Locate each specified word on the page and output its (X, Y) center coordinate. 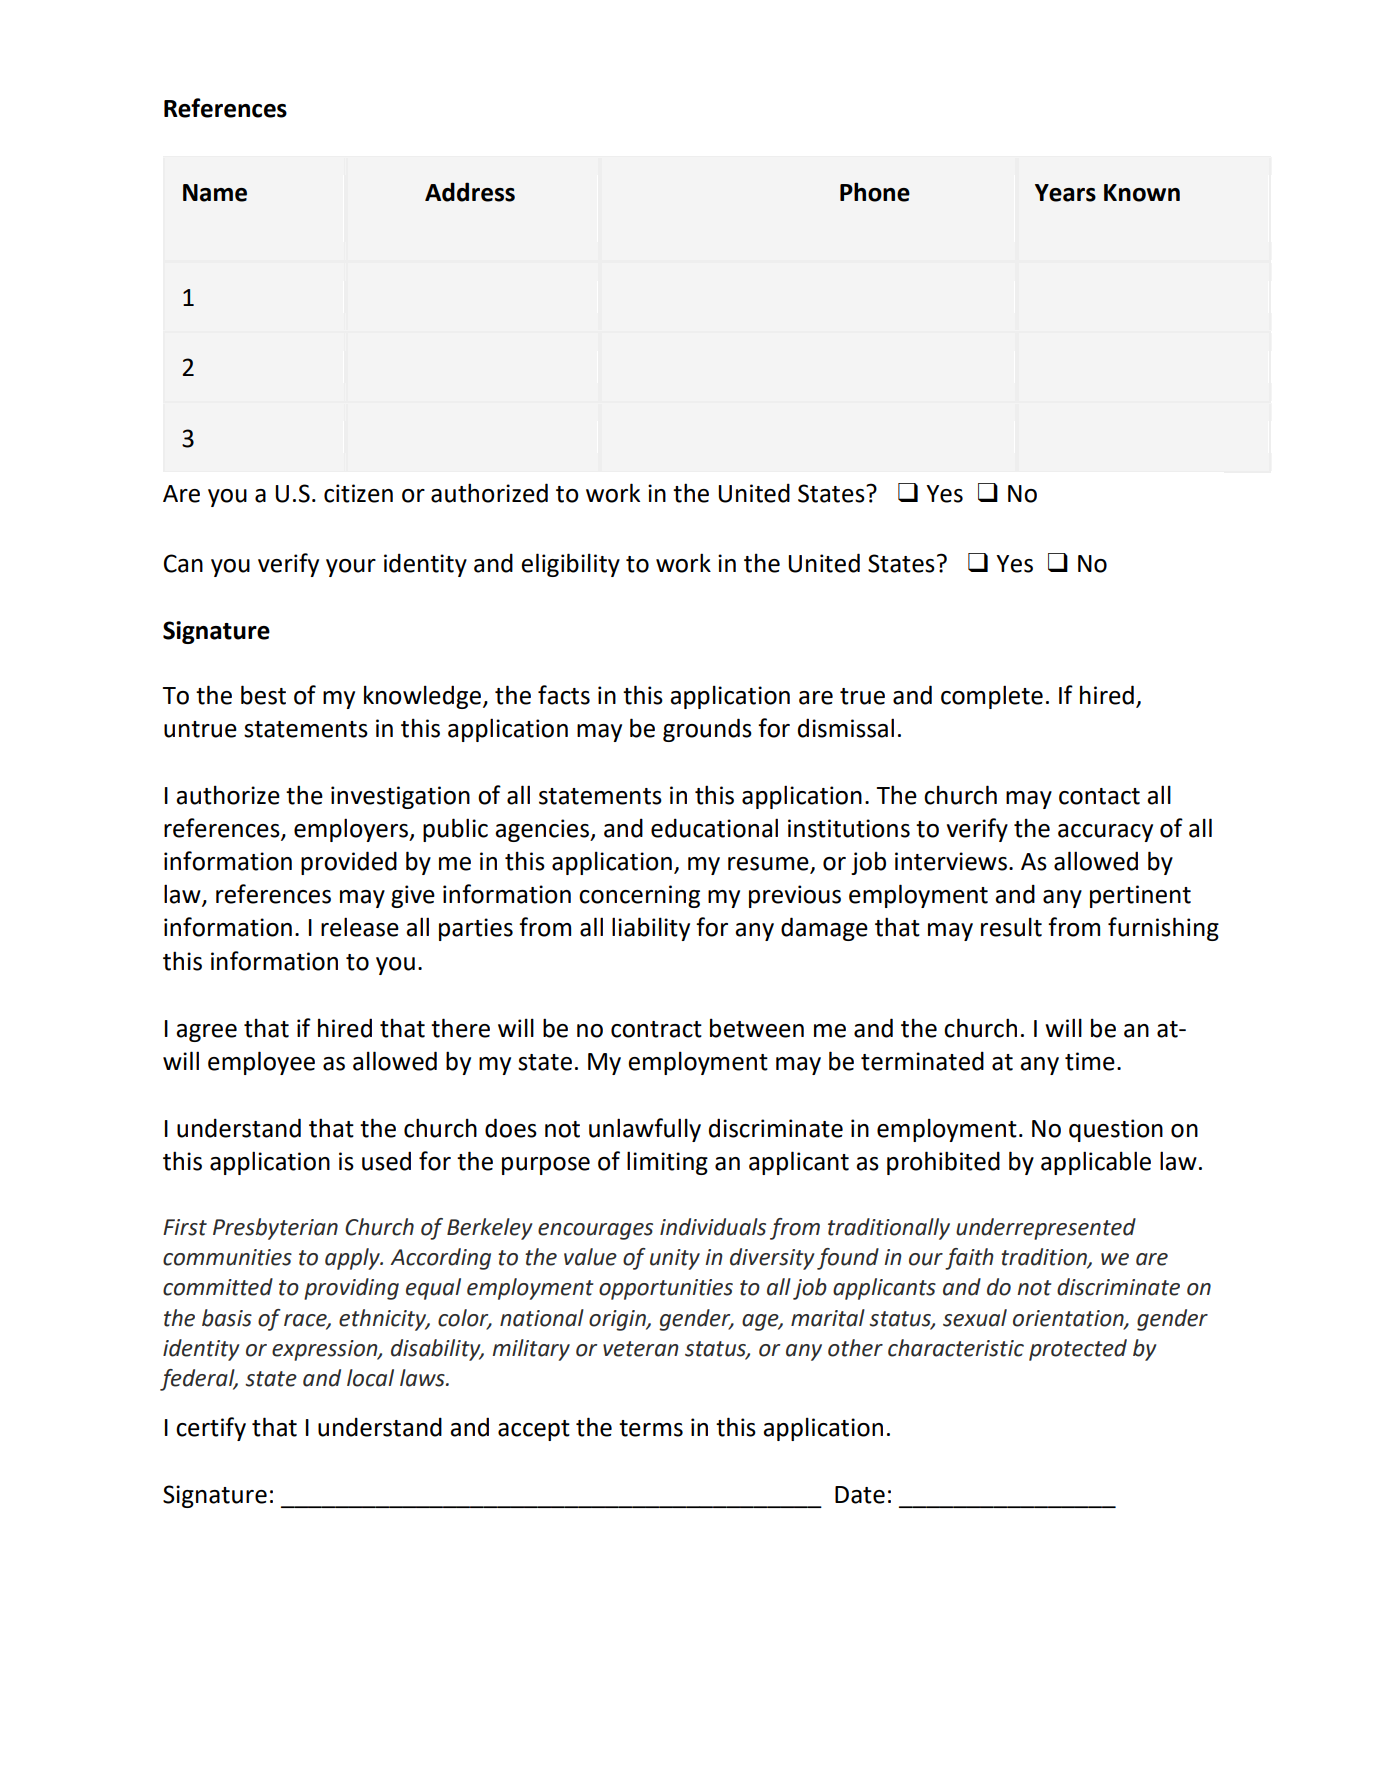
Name (215, 193)
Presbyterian (275, 1229)
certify (211, 1429)
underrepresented (1046, 1229)
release (360, 927)
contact (1099, 796)
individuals (713, 1227)
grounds (707, 730)
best (263, 695)
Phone (875, 192)
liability (651, 929)
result (1011, 927)
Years (1065, 193)
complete (992, 697)
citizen (358, 493)
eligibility (570, 565)
